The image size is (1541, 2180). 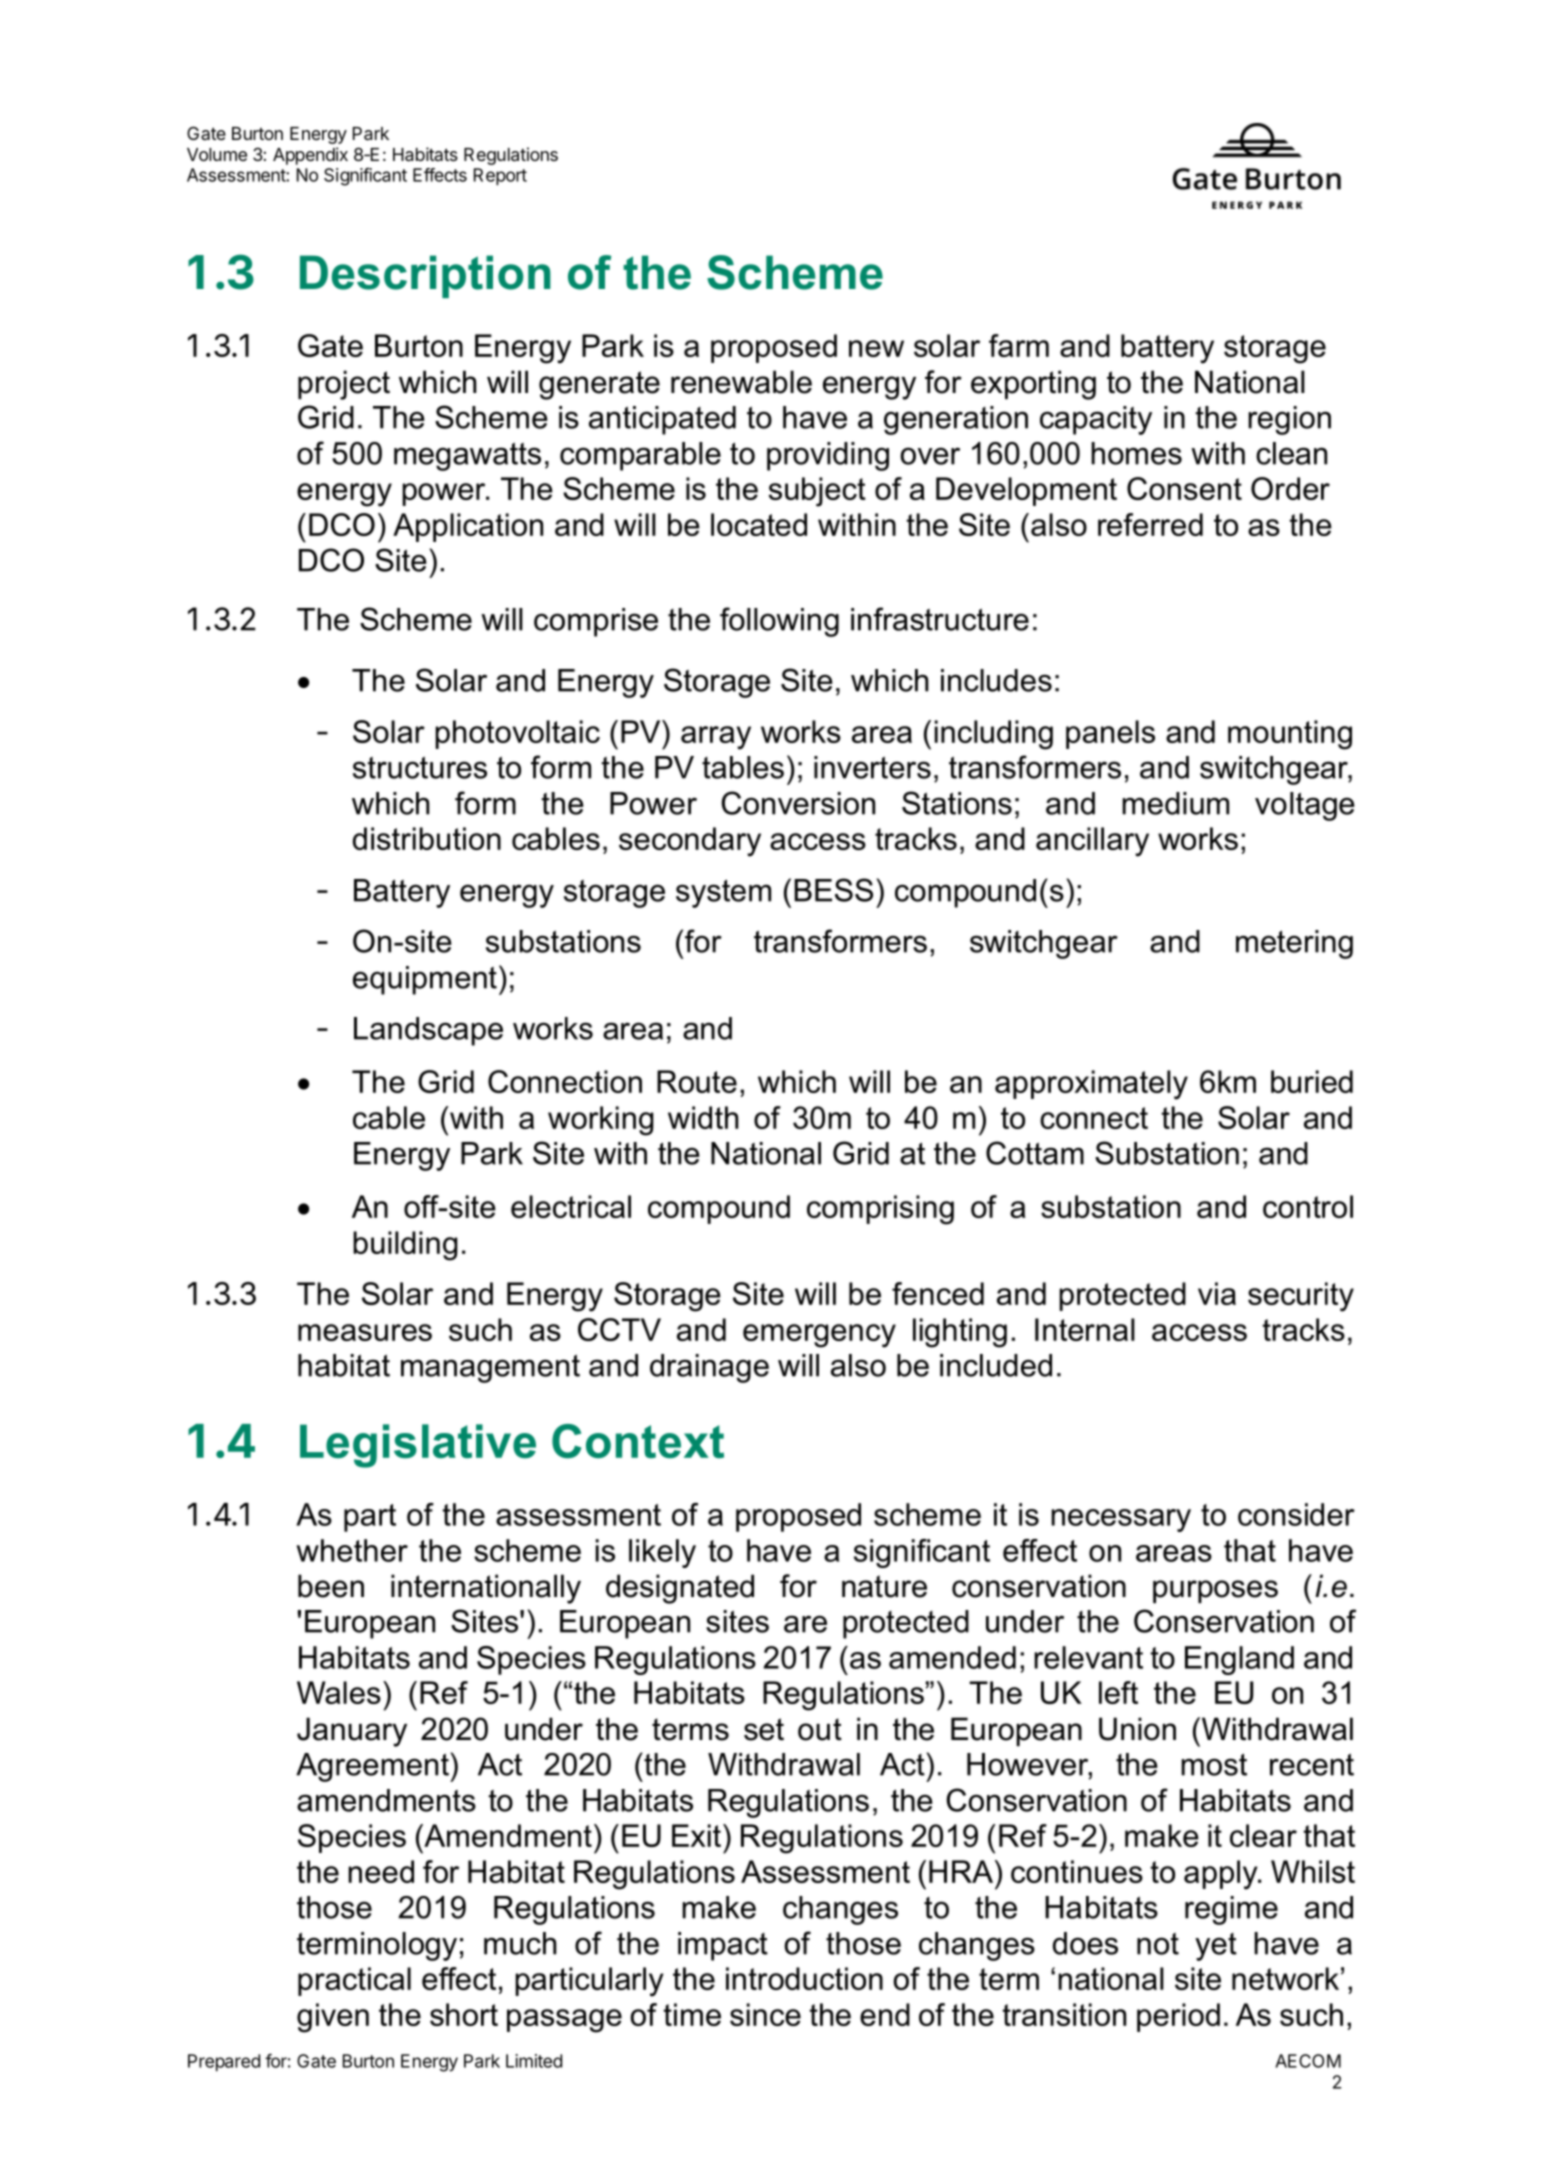 I want to click on farm, so click(x=1019, y=345).
